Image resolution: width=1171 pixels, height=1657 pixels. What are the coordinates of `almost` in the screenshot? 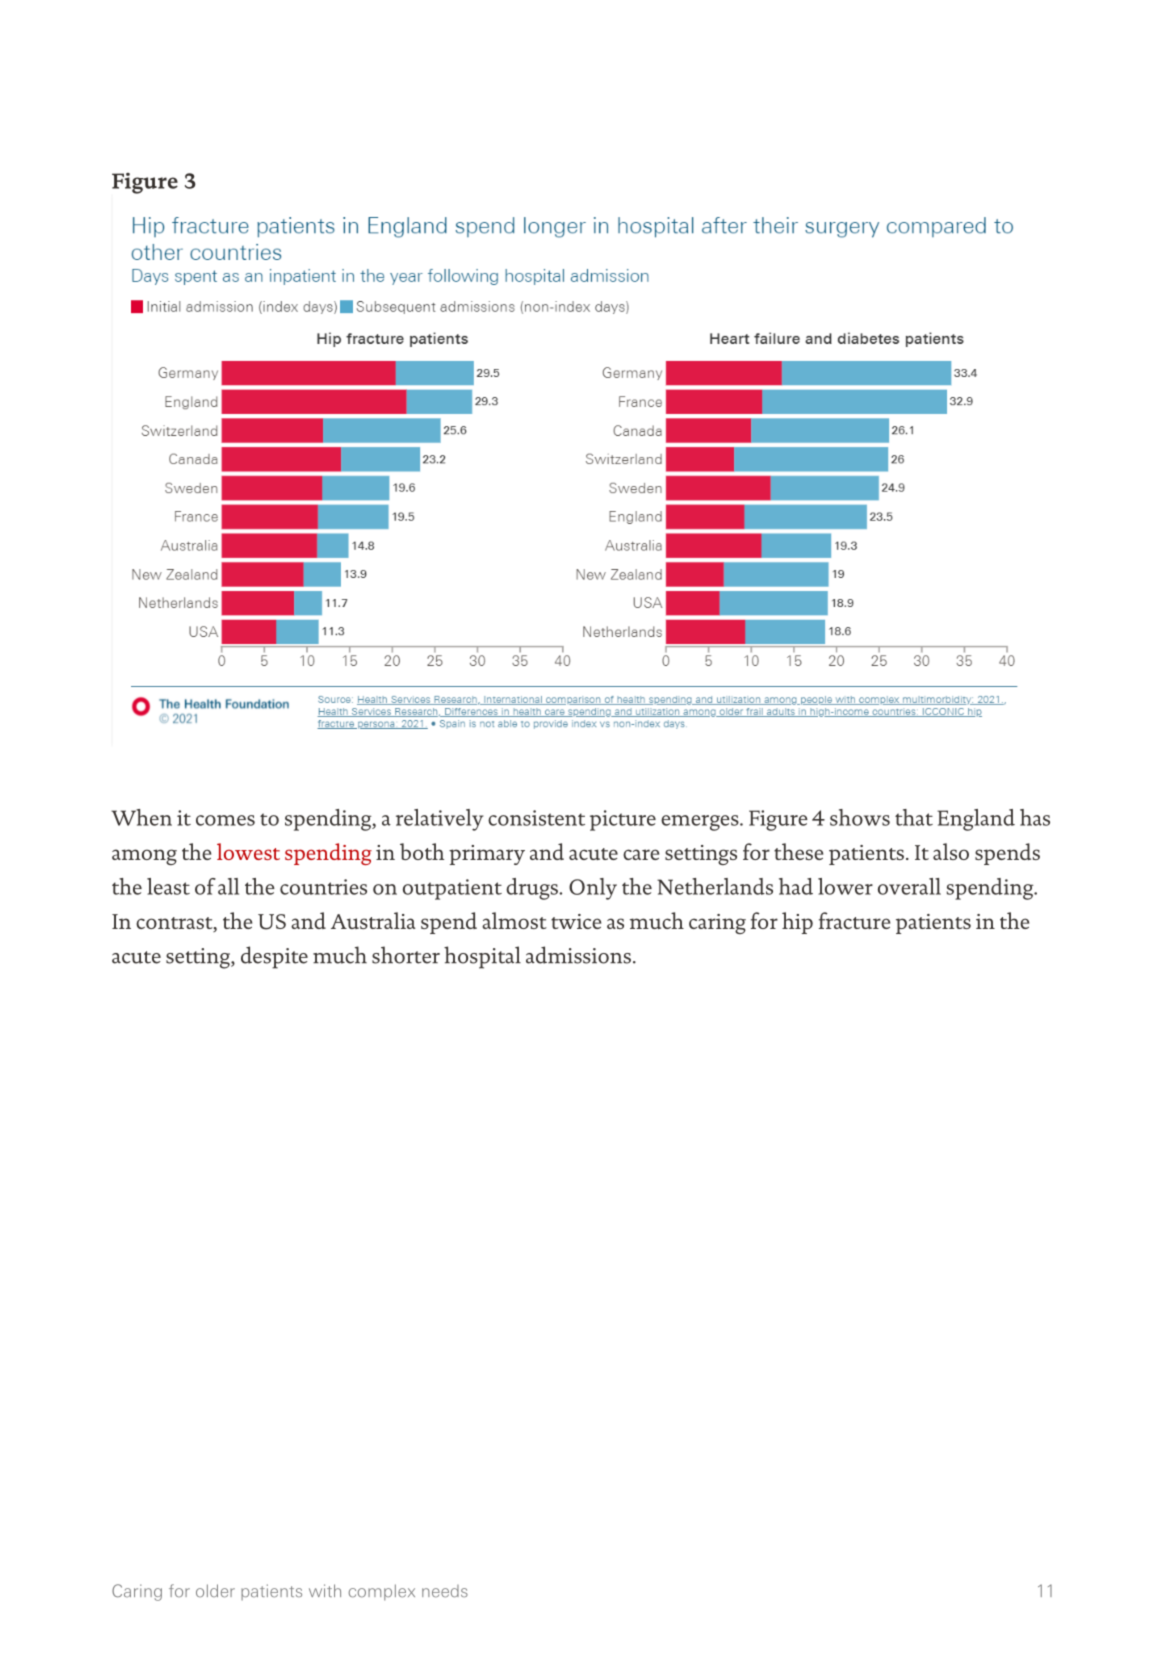 It's located at (514, 920).
